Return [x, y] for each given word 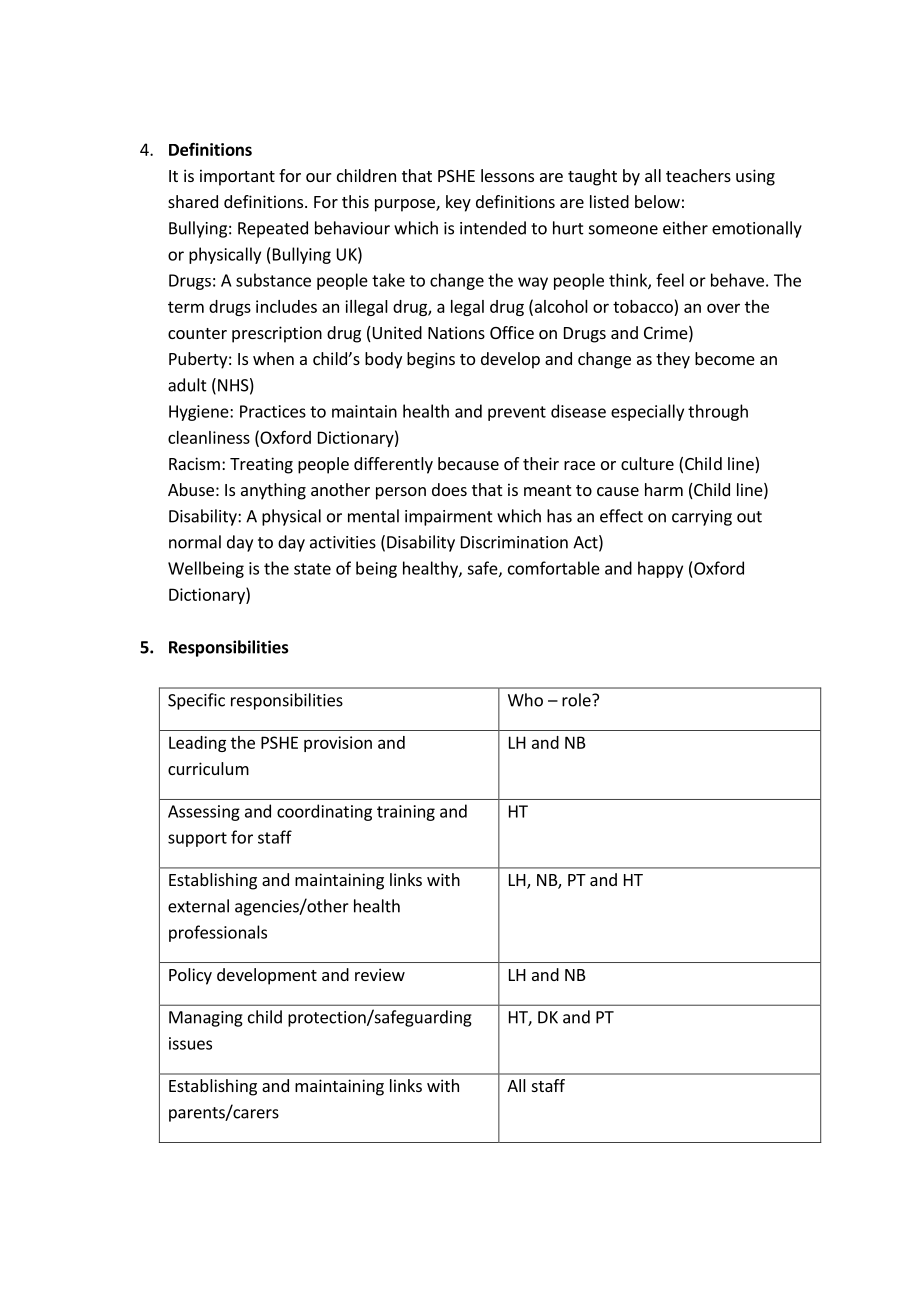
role [577, 700]
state [312, 569]
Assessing [204, 813]
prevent [517, 413]
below [657, 201]
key [458, 203]
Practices [273, 411]
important [237, 177]
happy [660, 569]
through [718, 412]
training [406, 813]
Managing [206, 1019]
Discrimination [514, 542]
